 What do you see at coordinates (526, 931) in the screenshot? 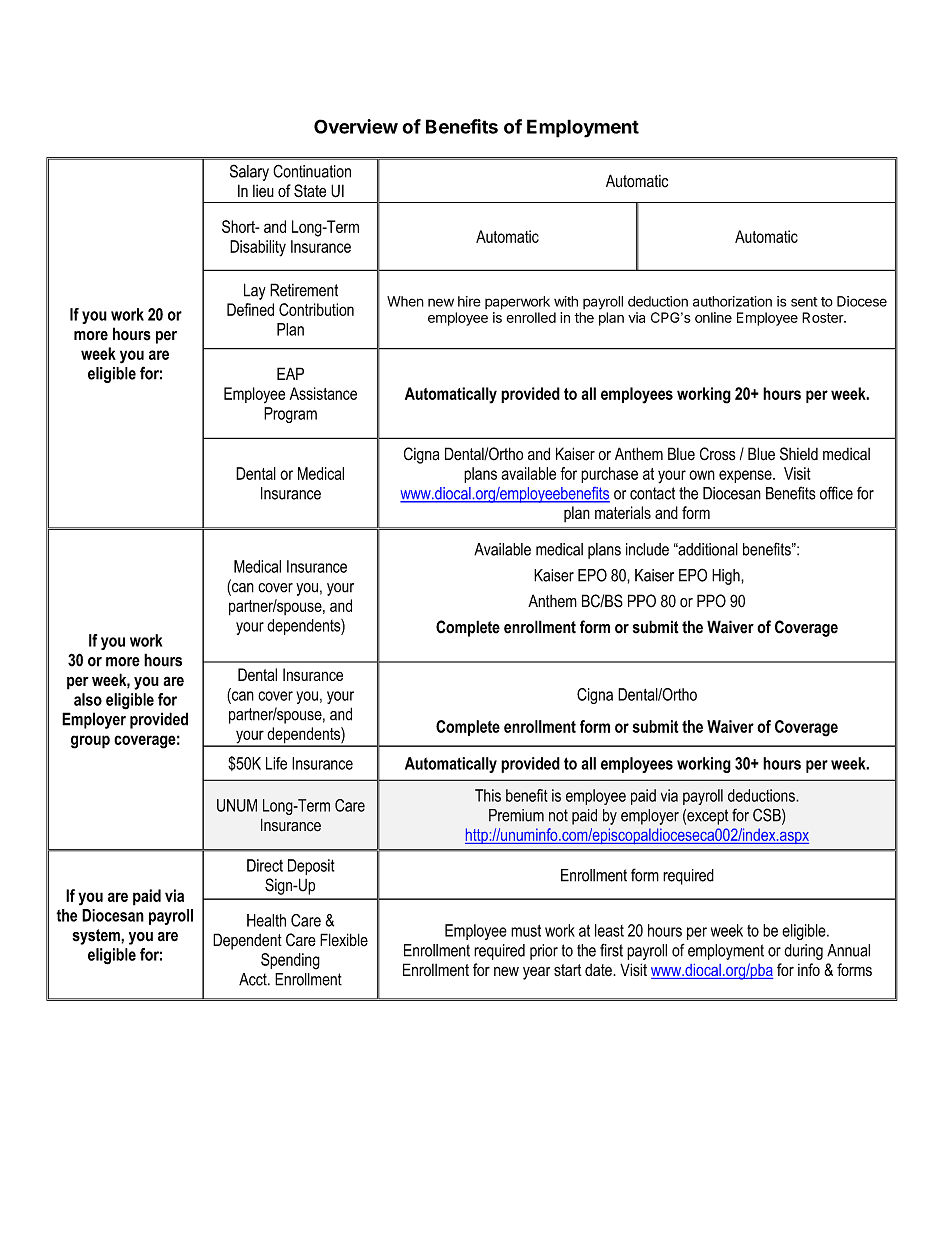
I see `must` at bounding box center [526, 931].
